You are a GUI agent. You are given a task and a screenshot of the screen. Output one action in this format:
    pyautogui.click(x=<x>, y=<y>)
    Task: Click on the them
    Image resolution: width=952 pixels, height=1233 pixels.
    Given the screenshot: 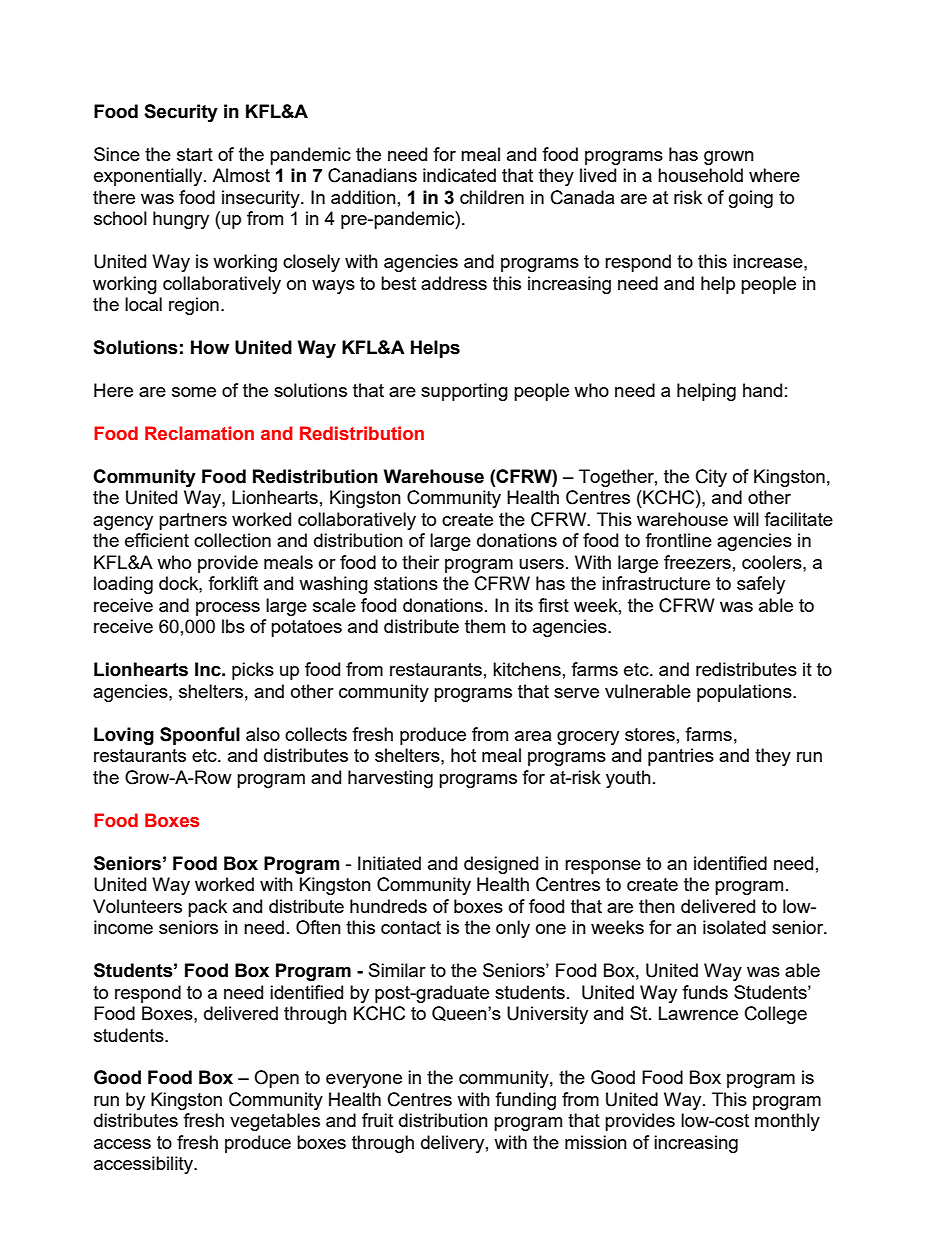 What is the action you would take?
    pyautogui.click(x=485, y=626)
